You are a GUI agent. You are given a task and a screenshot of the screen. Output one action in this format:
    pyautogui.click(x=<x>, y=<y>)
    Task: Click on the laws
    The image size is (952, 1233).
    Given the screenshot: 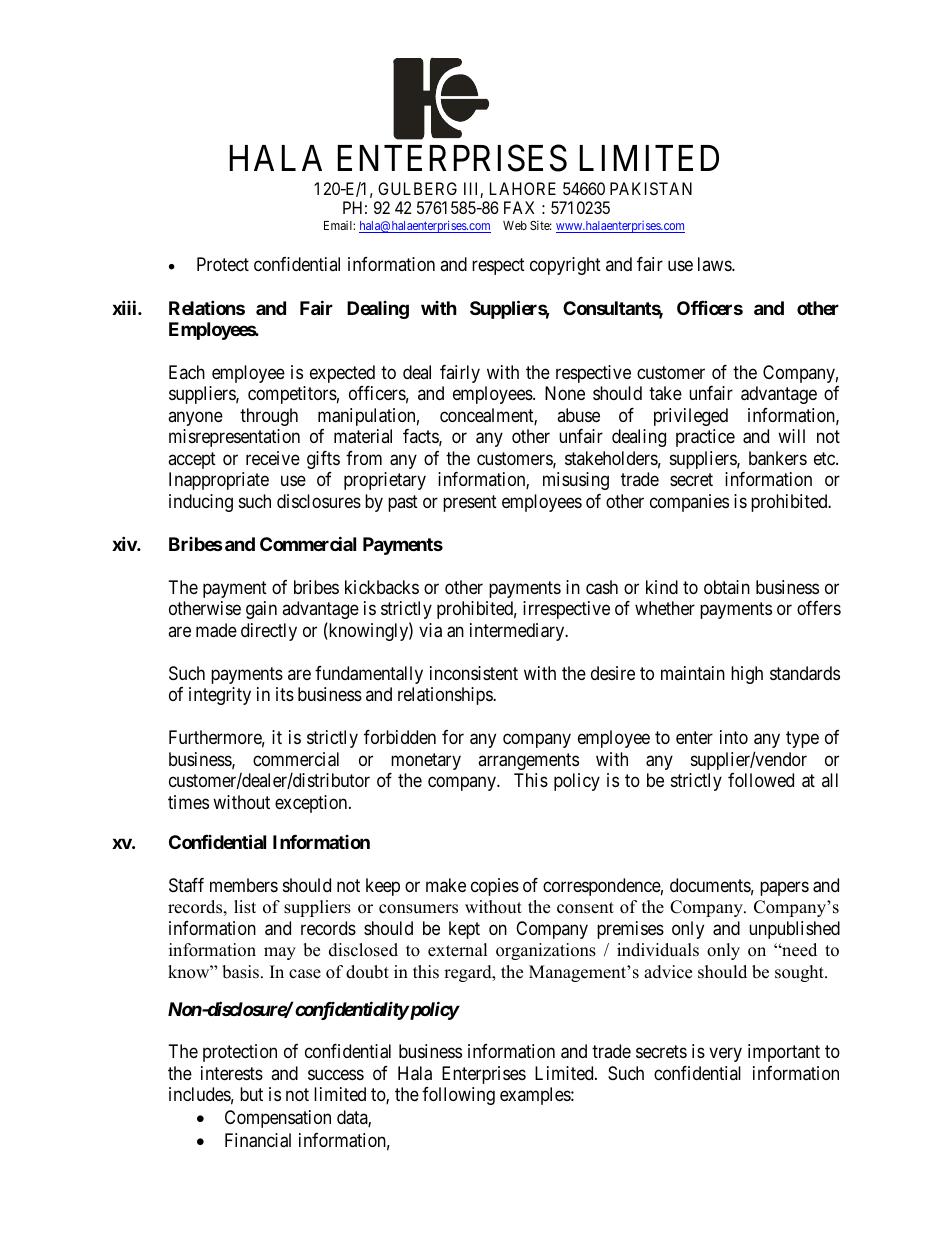 What is the action you would take?
    pyautogui.click(x=715, y=264)
